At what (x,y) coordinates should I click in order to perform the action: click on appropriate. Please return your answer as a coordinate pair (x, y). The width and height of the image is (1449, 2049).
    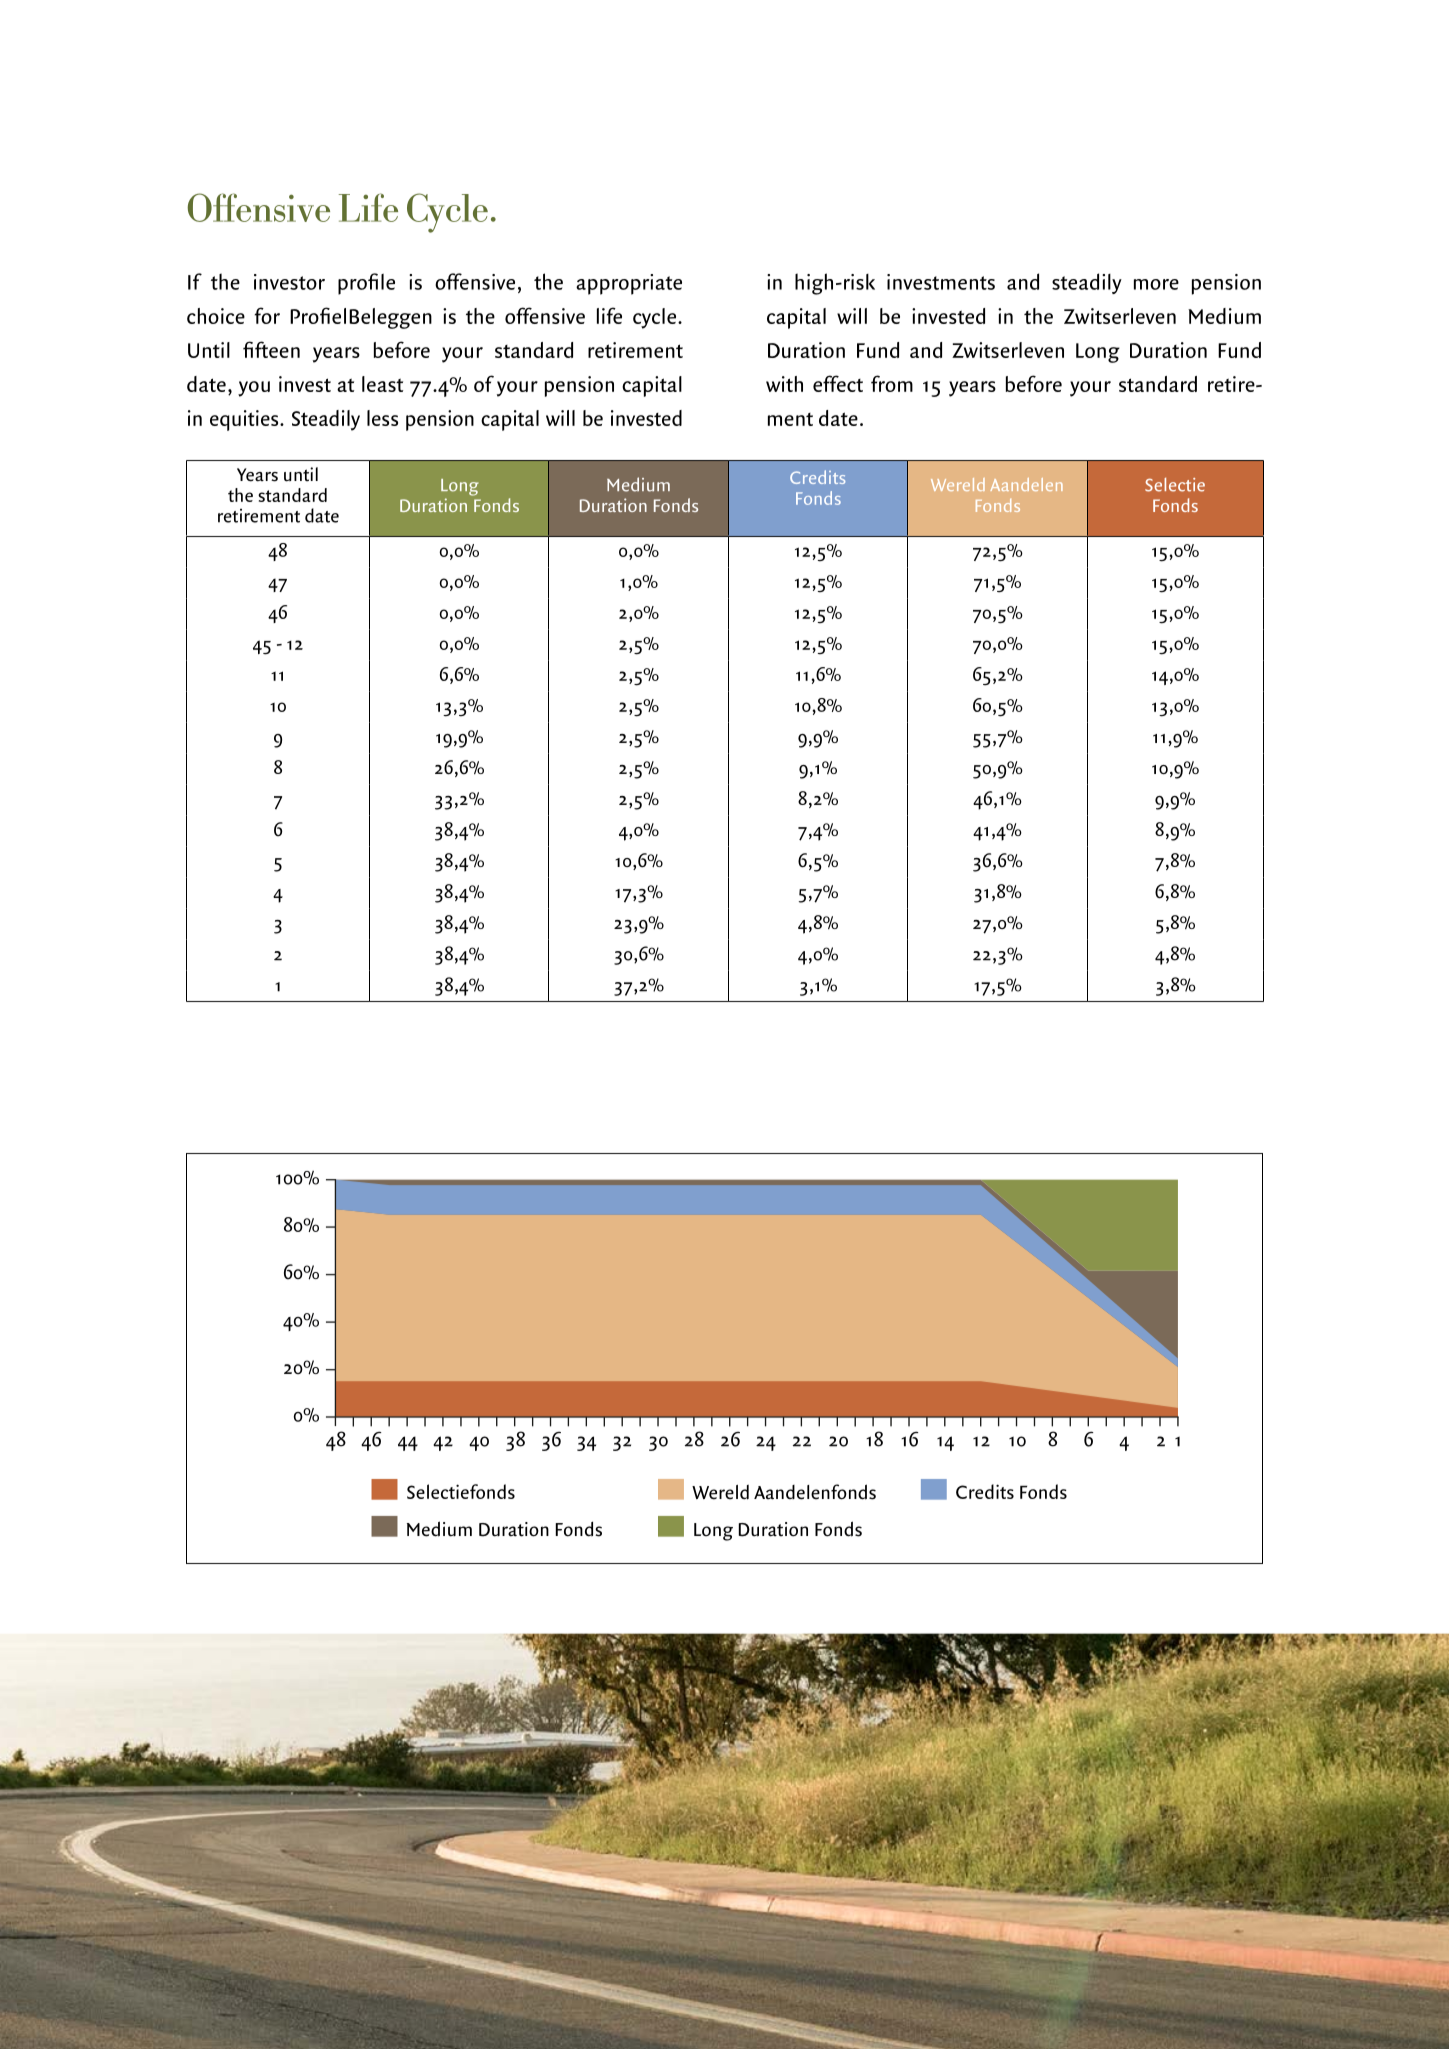
    Looking at the image, I should click on (629, 284).
